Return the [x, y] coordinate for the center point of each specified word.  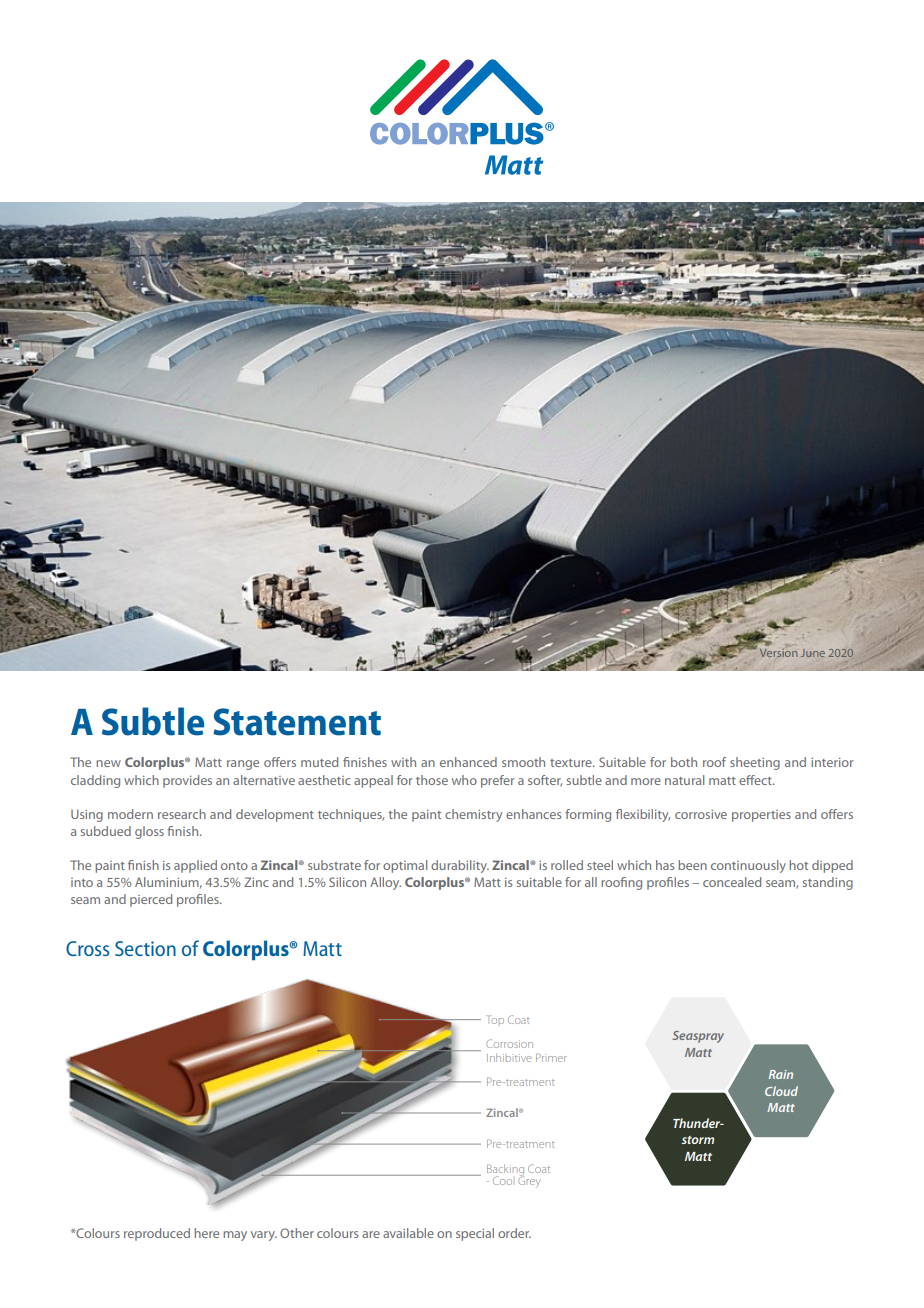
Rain [781, 1074]
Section [145, 948]
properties [761, 816]
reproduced [157, 1234]
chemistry [473, 815]
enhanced [468, 762]
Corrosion [509, 1043]
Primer [551, 1057]
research [182, 814]
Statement [297, 722]
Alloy [385, 883]
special [475, 1234]
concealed [732, 882]
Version [778, 653]
